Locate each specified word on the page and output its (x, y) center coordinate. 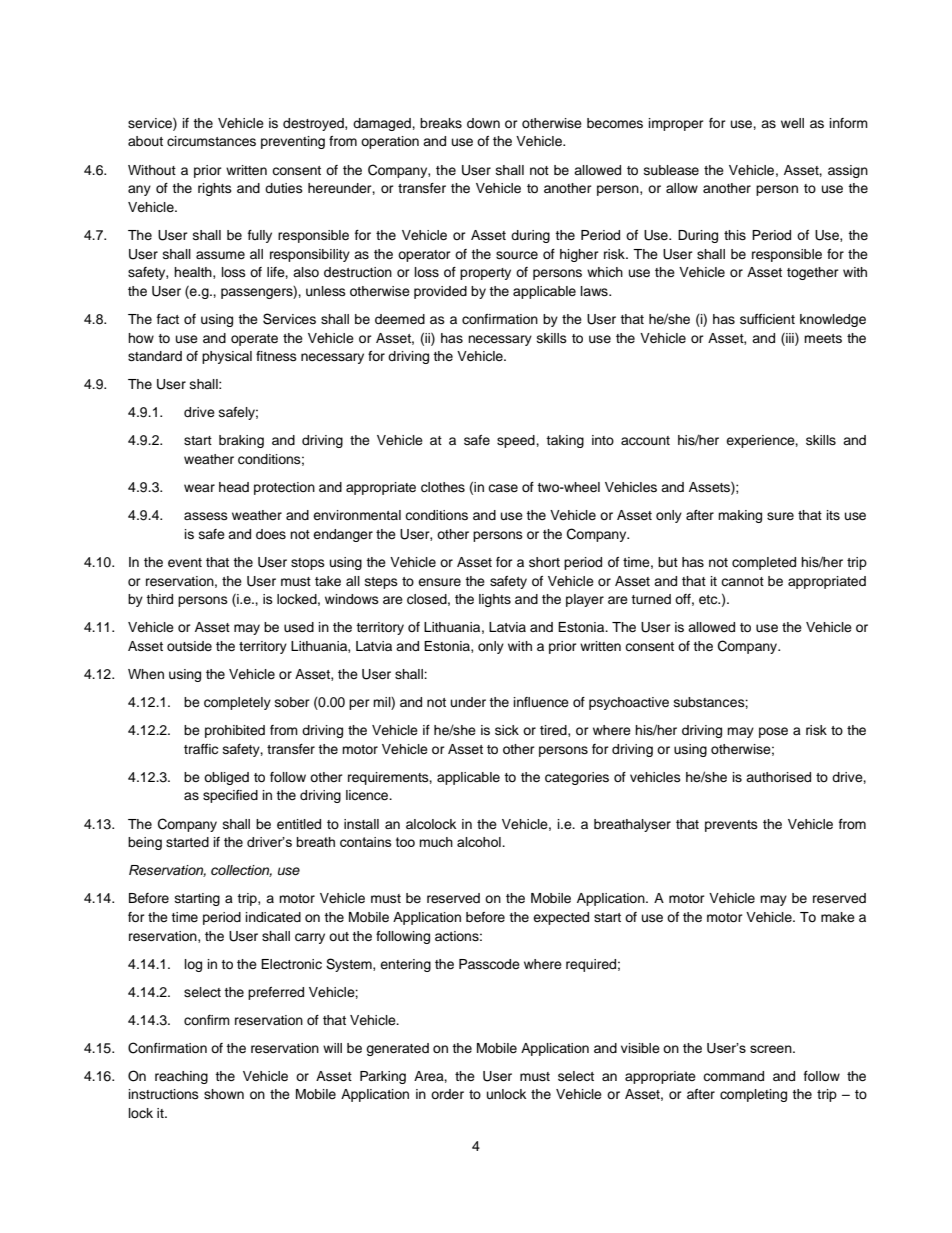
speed (517, 441)
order (447, 1094)
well (792, 123)
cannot (742, 581)
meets (823, 338)
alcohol (480, 842)
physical (227, 357)
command (733, 1076)
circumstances (211, 141)
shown (224, 1094)
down (483, 123)
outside (189, 646)
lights (495, 600)
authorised (778, 777)
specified (230, 796)
